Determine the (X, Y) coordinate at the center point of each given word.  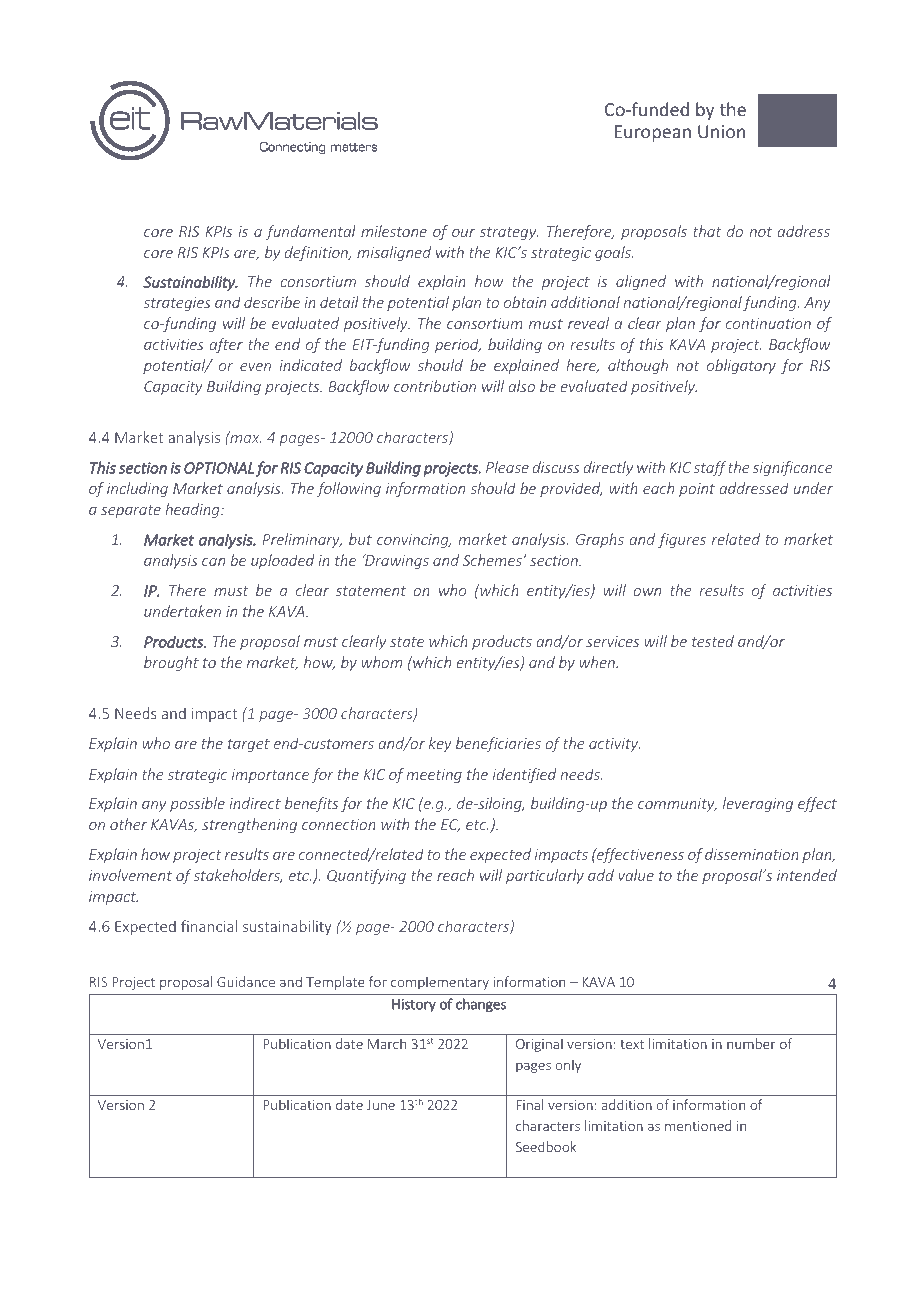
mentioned (698, 1125)
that (707, 231)
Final (529, 1104)
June (381, 1105)
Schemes (493, 560)
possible (197, 804)
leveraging (758, 804)
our (463, 233)
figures (682, 540)
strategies (177, 304)
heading (193, 510)
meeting (434, 776)
